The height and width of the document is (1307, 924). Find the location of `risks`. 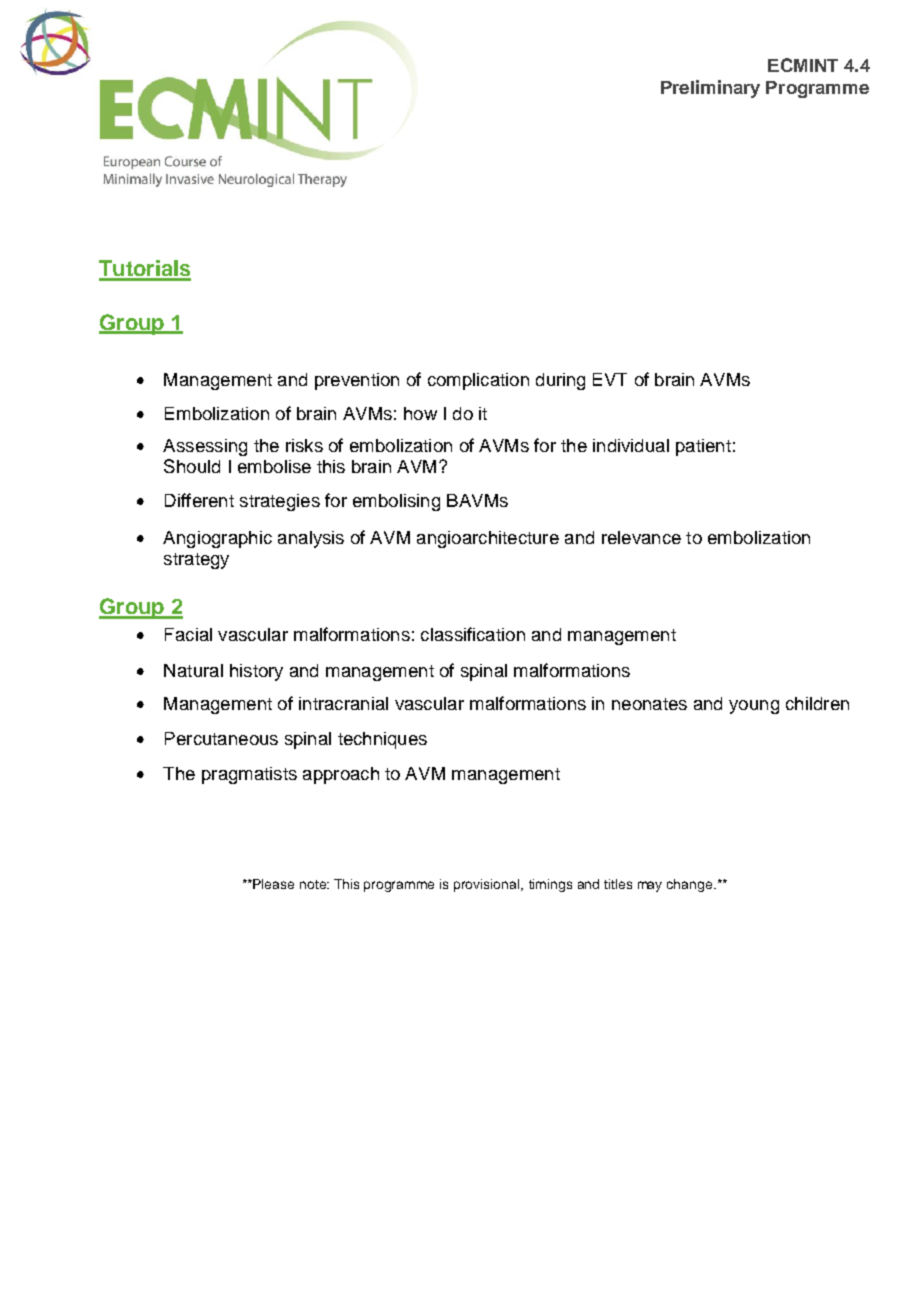

risks is located at coordinates (304, 445).
